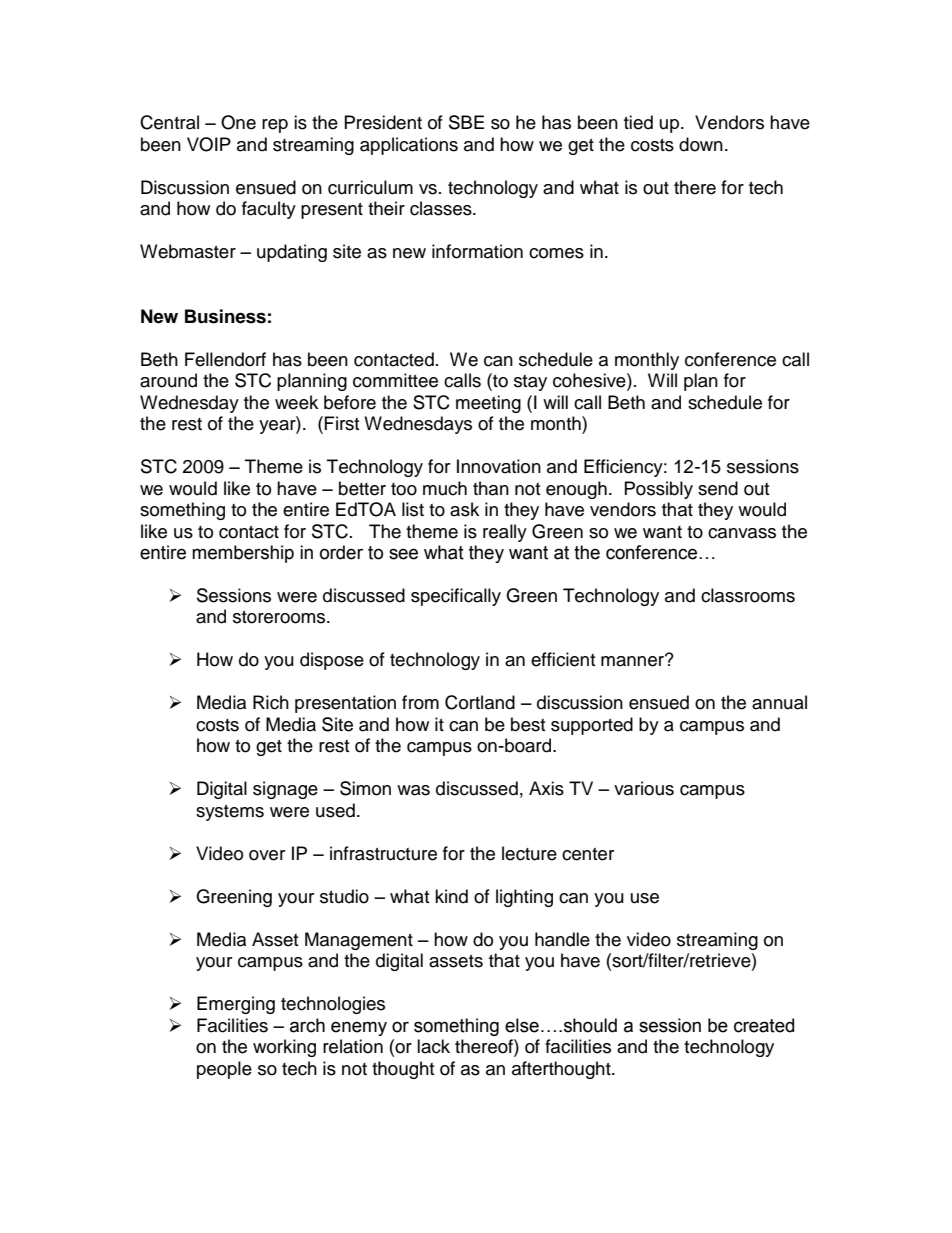 The width and height of the screenshot is (952, 1233). What do you see at coordinates (505, 533) in the screenshot?
I see `really` at bounding box center [505, 533].
